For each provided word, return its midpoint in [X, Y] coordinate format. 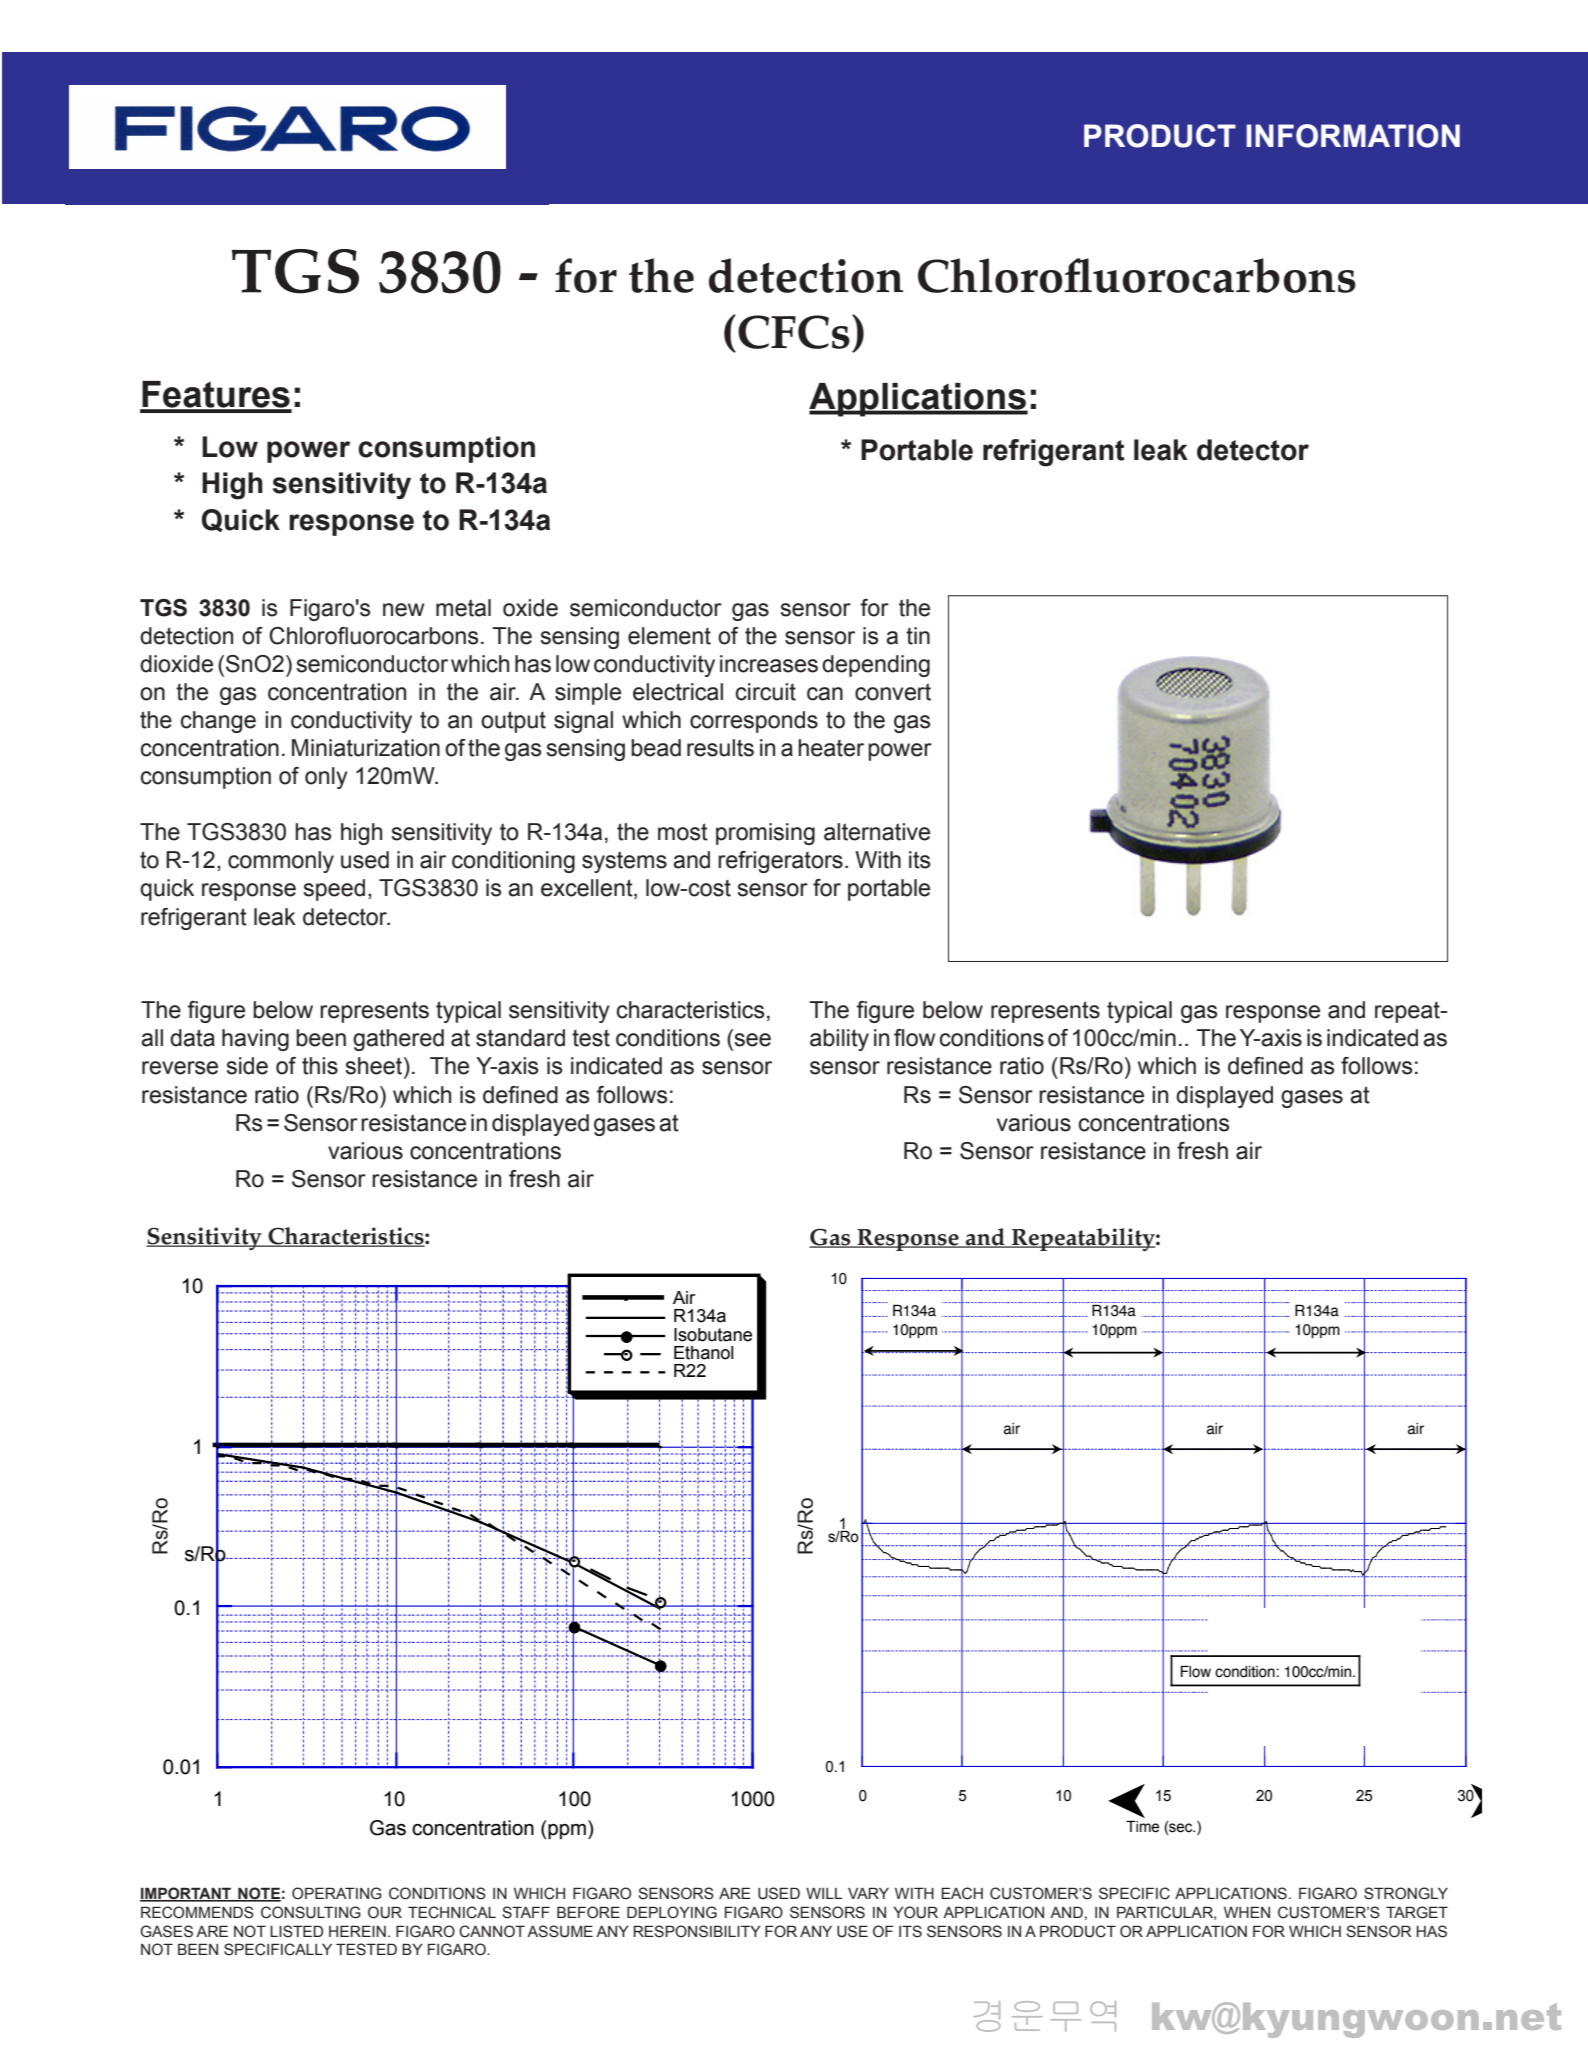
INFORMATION [1353, 136]
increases [769, 664]
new [403, 610]
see [753, 1040]
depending [876, 666]
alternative [877, 832]
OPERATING [337, 1893]
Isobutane [713, 1335]
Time [1142, 1827]
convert [893, 692]
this [320, 1066]
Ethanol [704, 1353]
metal [463, 608]
